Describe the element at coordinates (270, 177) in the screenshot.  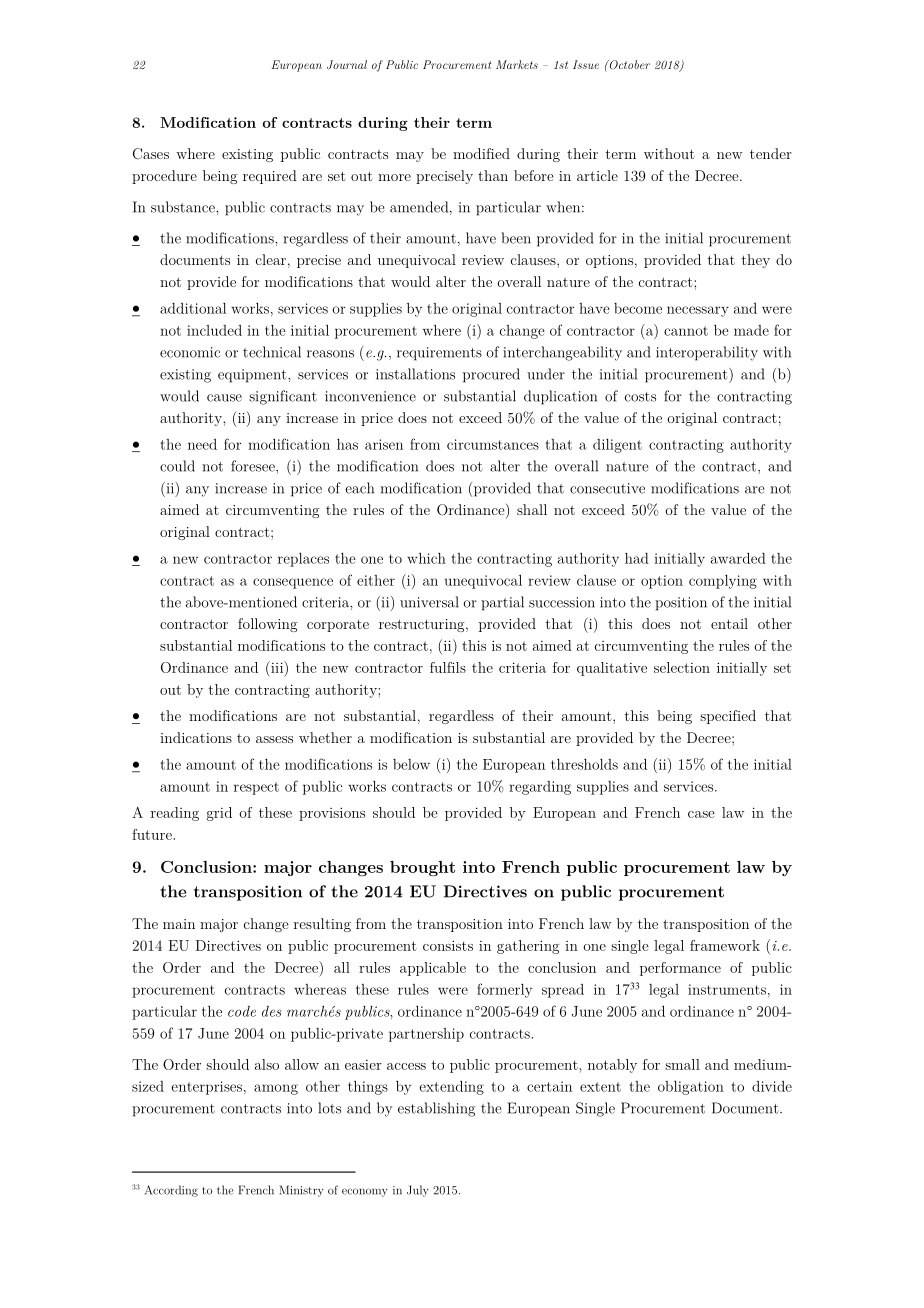
I see `required` at that location.
